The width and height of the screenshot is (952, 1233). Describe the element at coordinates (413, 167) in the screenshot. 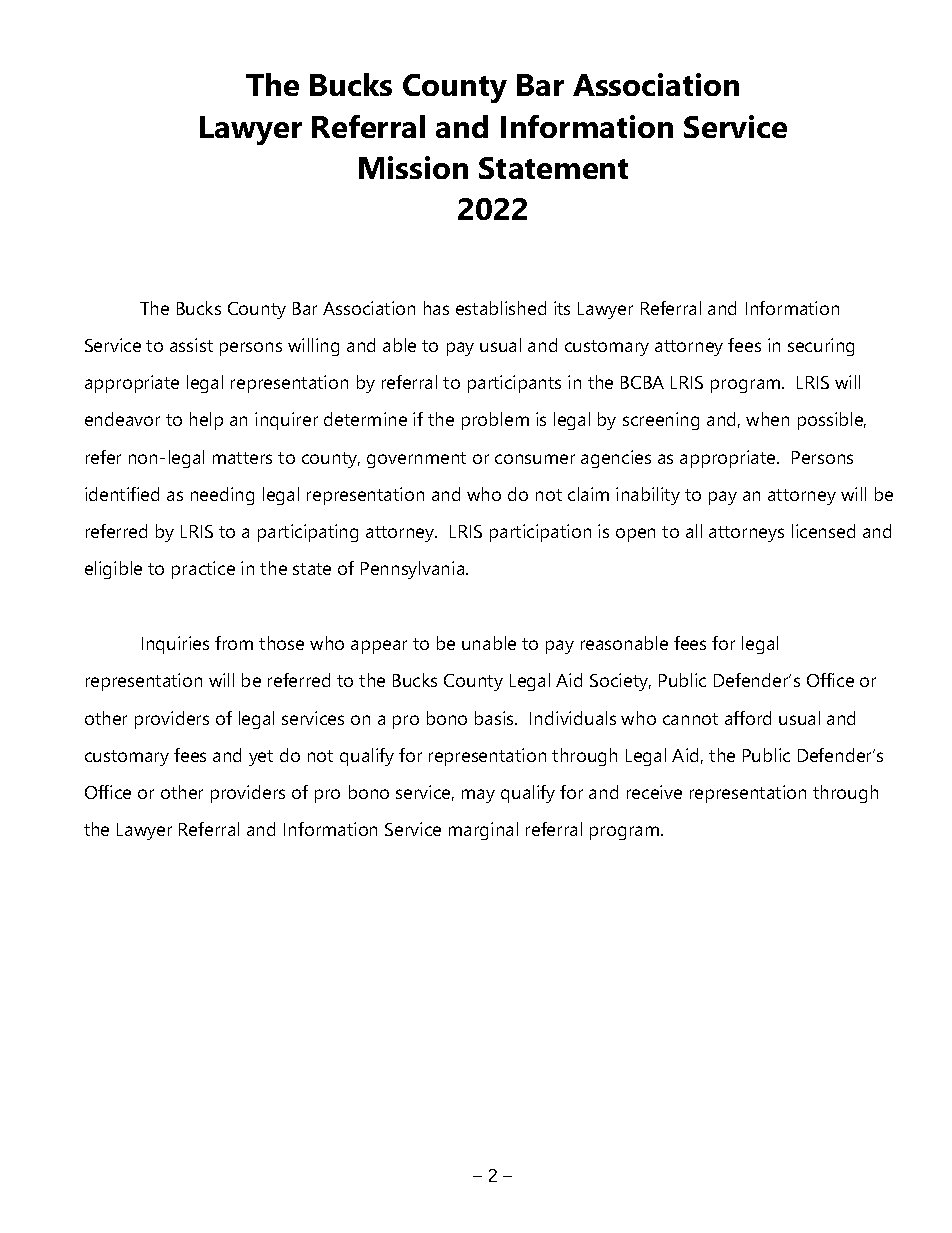

I see `Mission` at that location.
